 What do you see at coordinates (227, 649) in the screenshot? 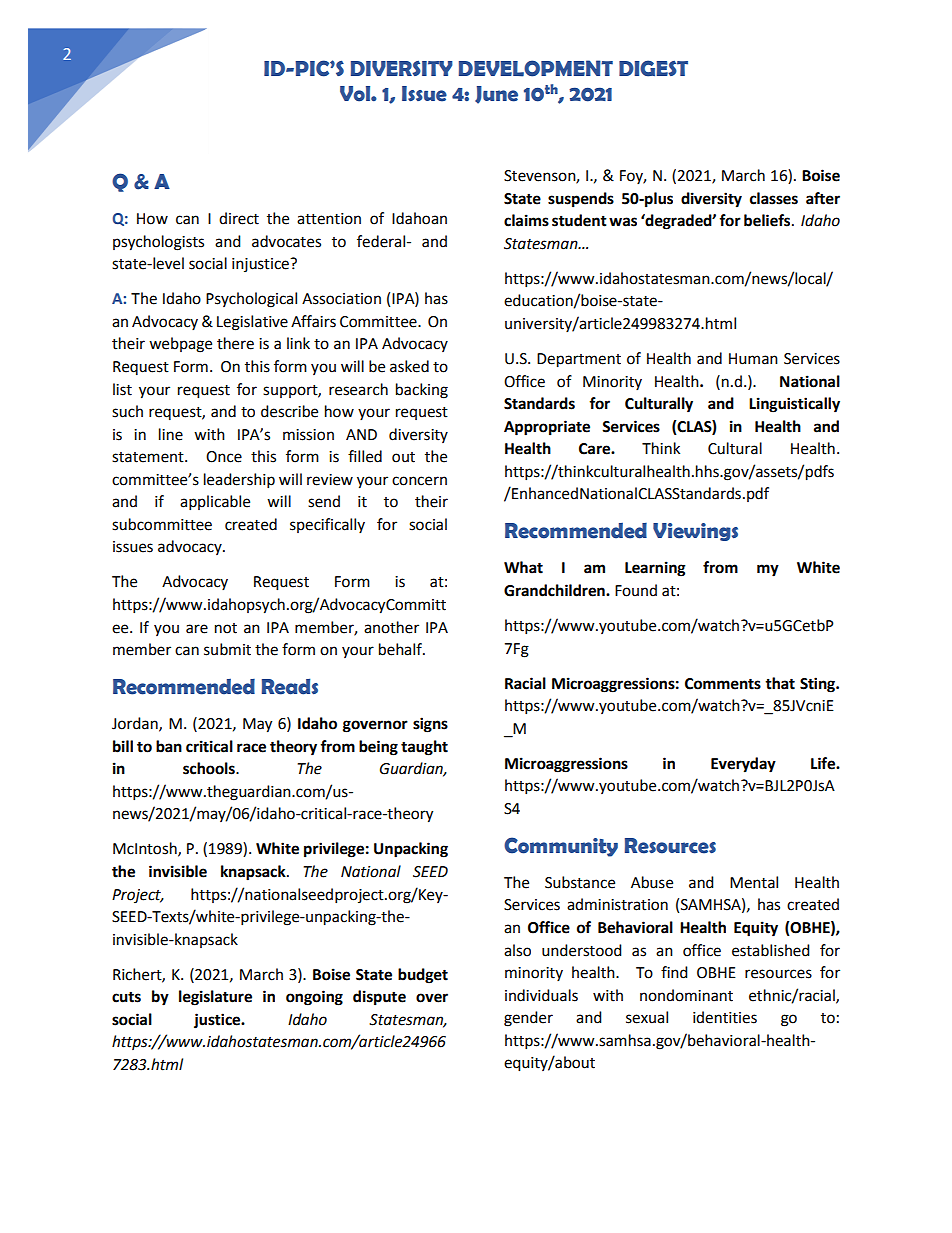
I see `submit` at bounding box center [227, 649].
